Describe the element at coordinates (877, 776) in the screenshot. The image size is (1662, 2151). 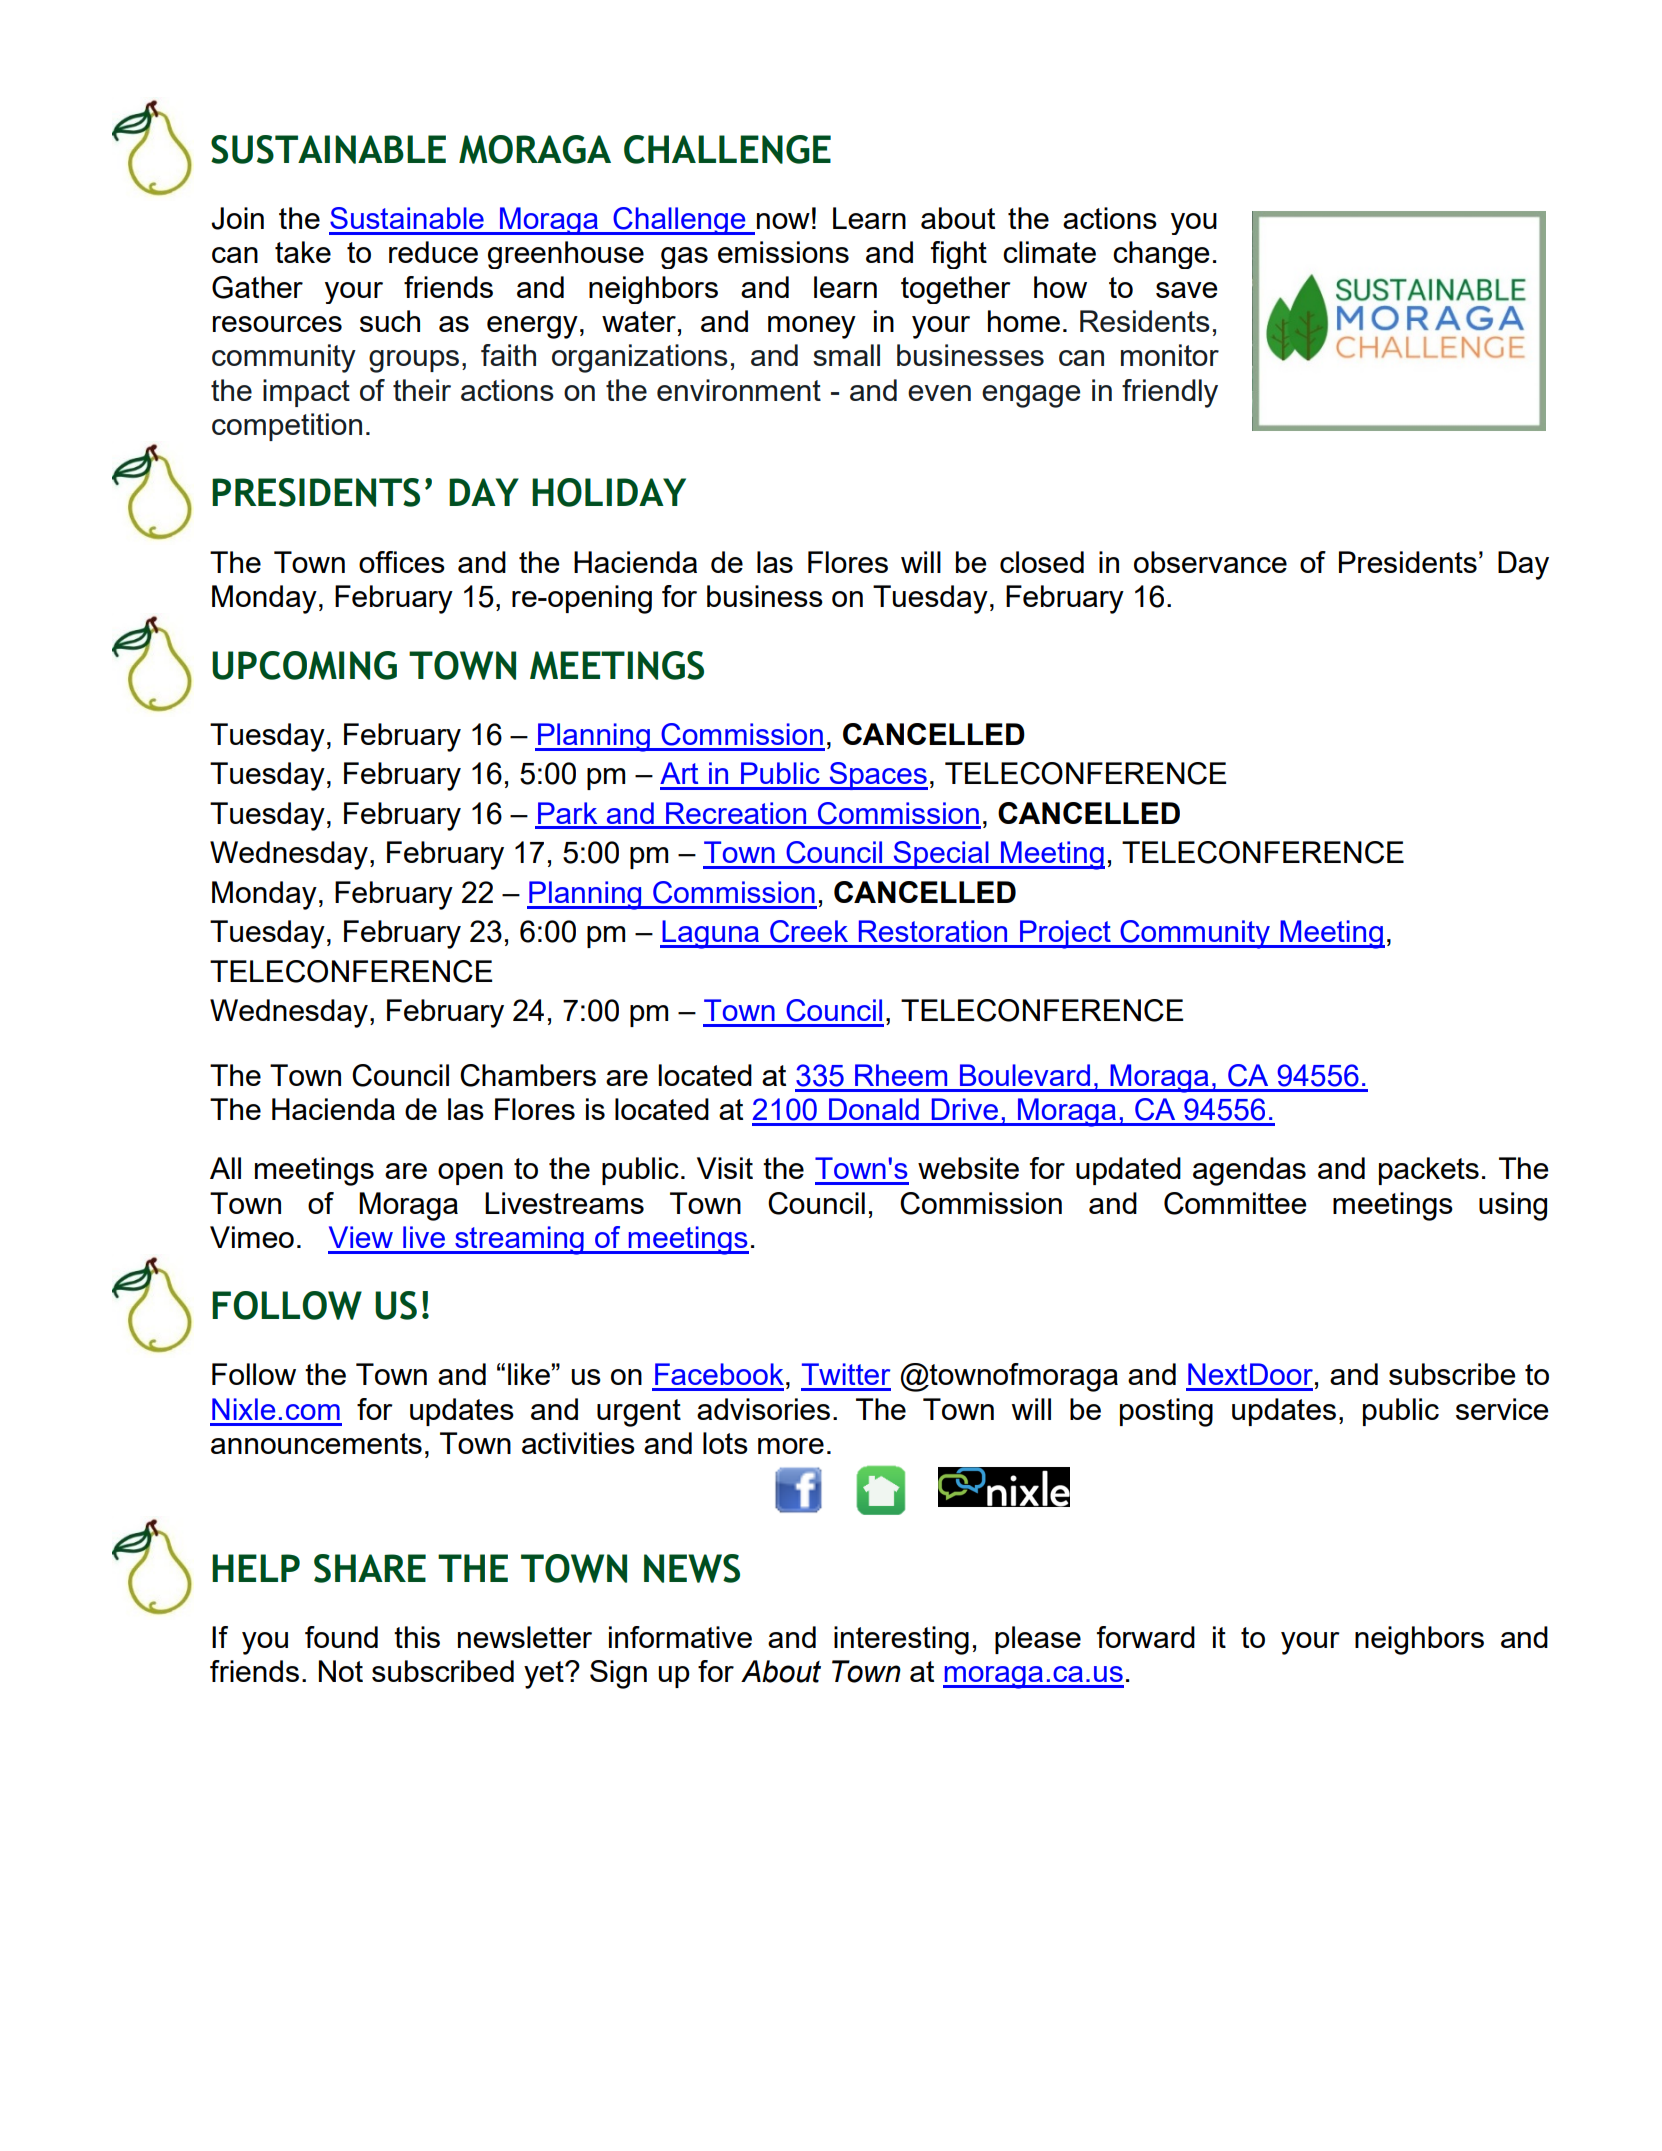
I see `Spaces` at that location.
